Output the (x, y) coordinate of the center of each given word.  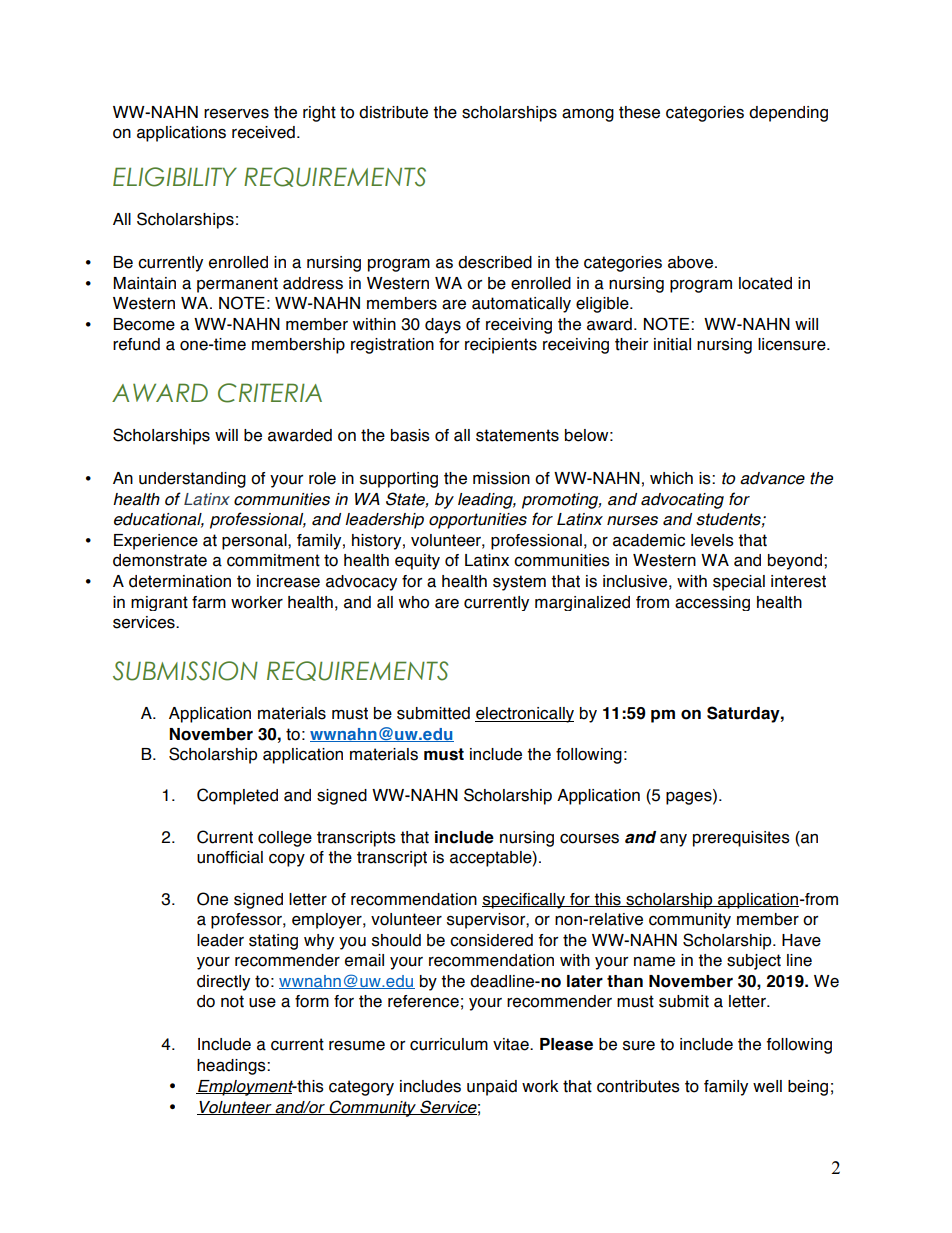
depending (788, 114)
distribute (393, 112)
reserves (236, 114)
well (767, 1086)
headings (232, 1067)
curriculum (449, 1044)
